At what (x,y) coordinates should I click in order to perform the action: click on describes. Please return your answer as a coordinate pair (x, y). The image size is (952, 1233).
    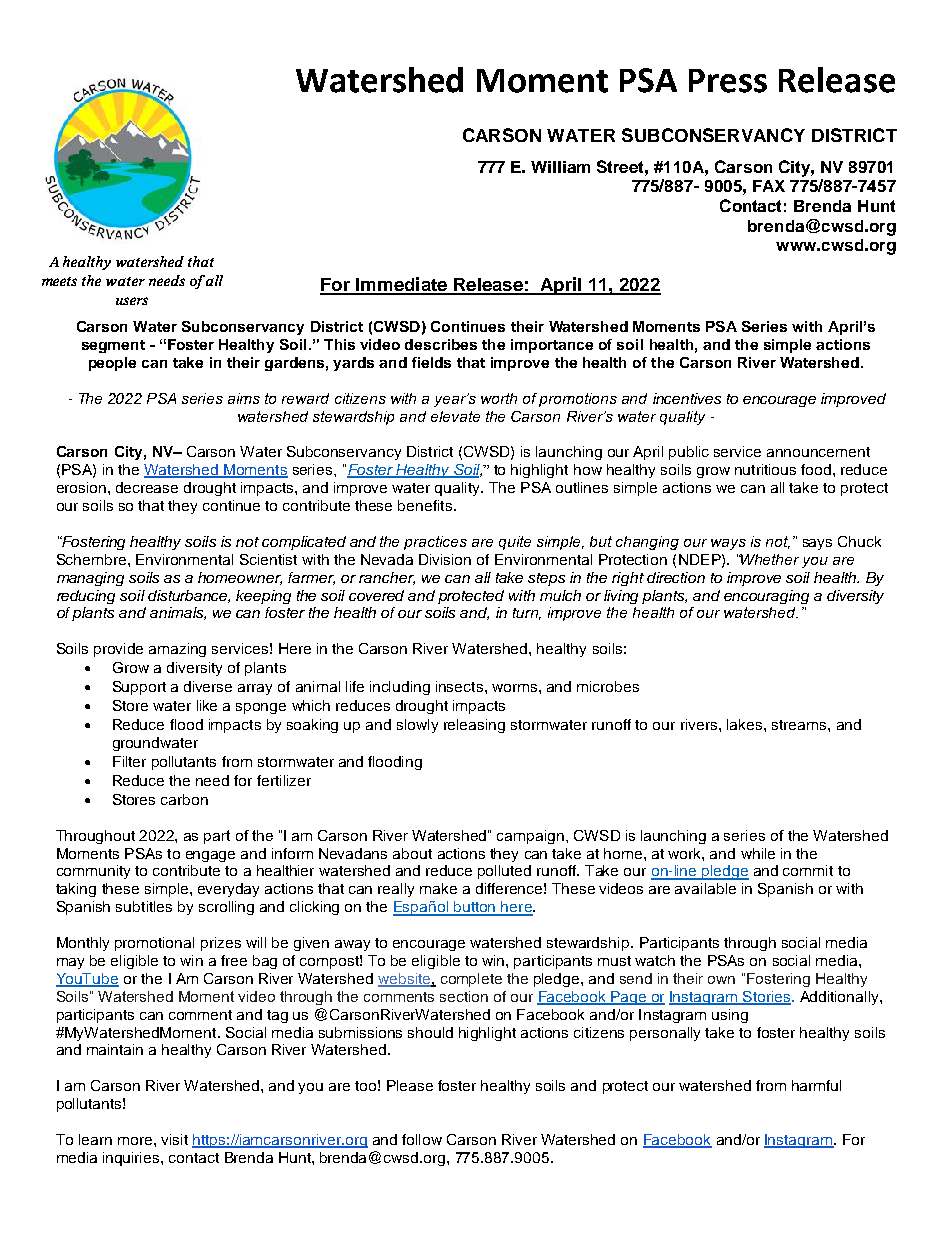
    Looking at the image, I should click on (441, 344).
